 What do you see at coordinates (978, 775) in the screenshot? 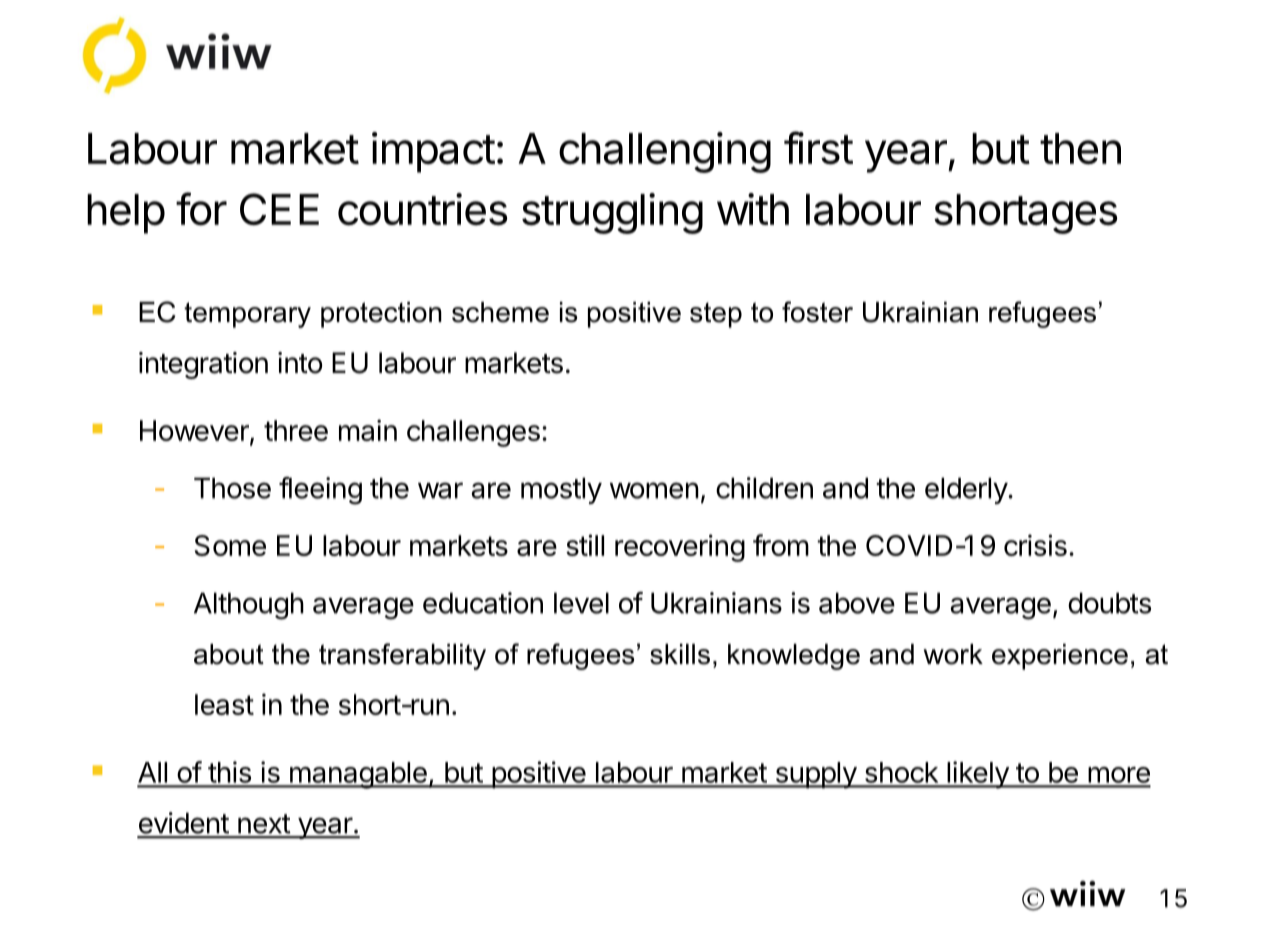
I see `likely` at bounding box center [978, 775].
